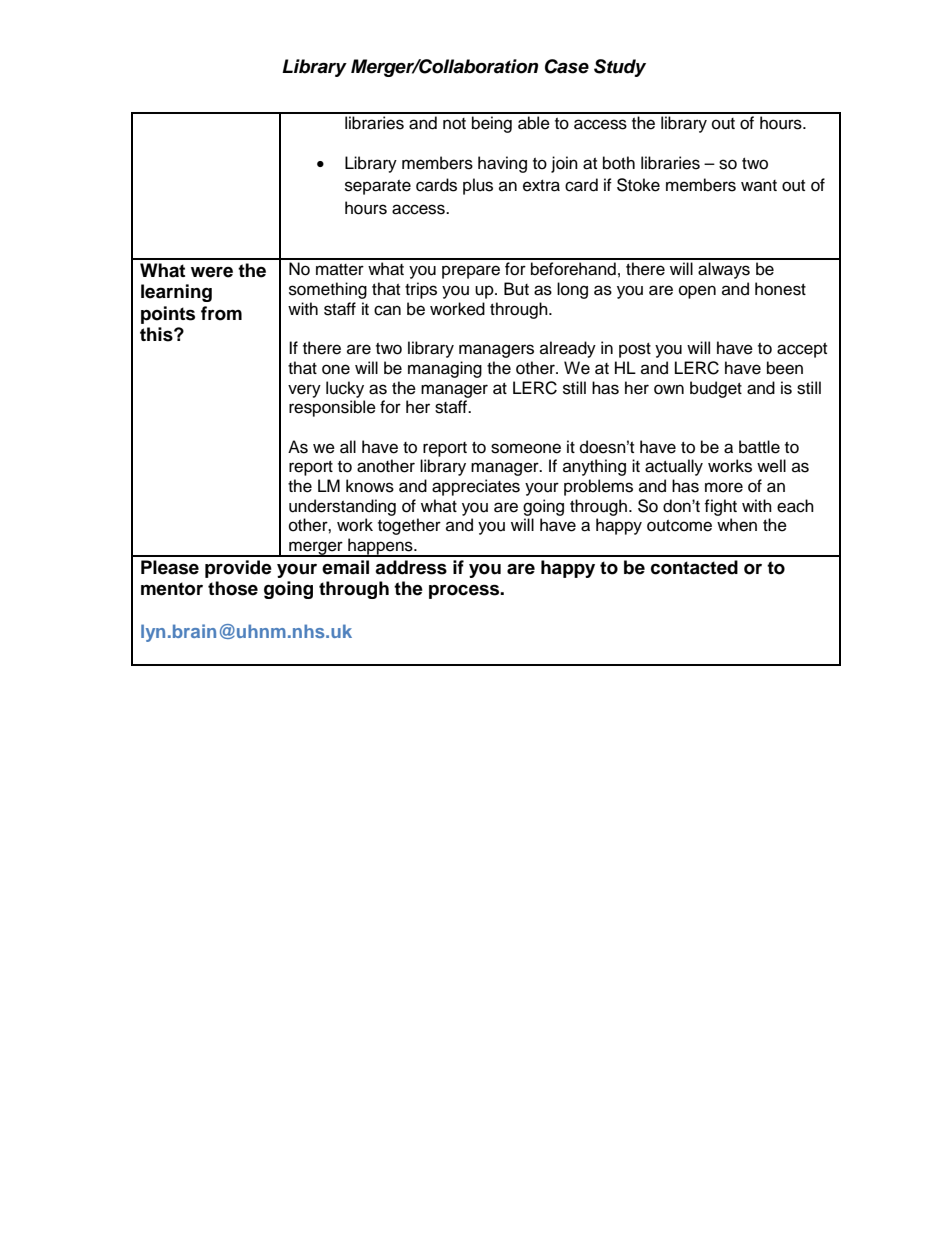 The height and width of the screenshot is (1233, 952). Describe the element at coordinates (620, 68) in the screenshot. I see `Study` at that location.
